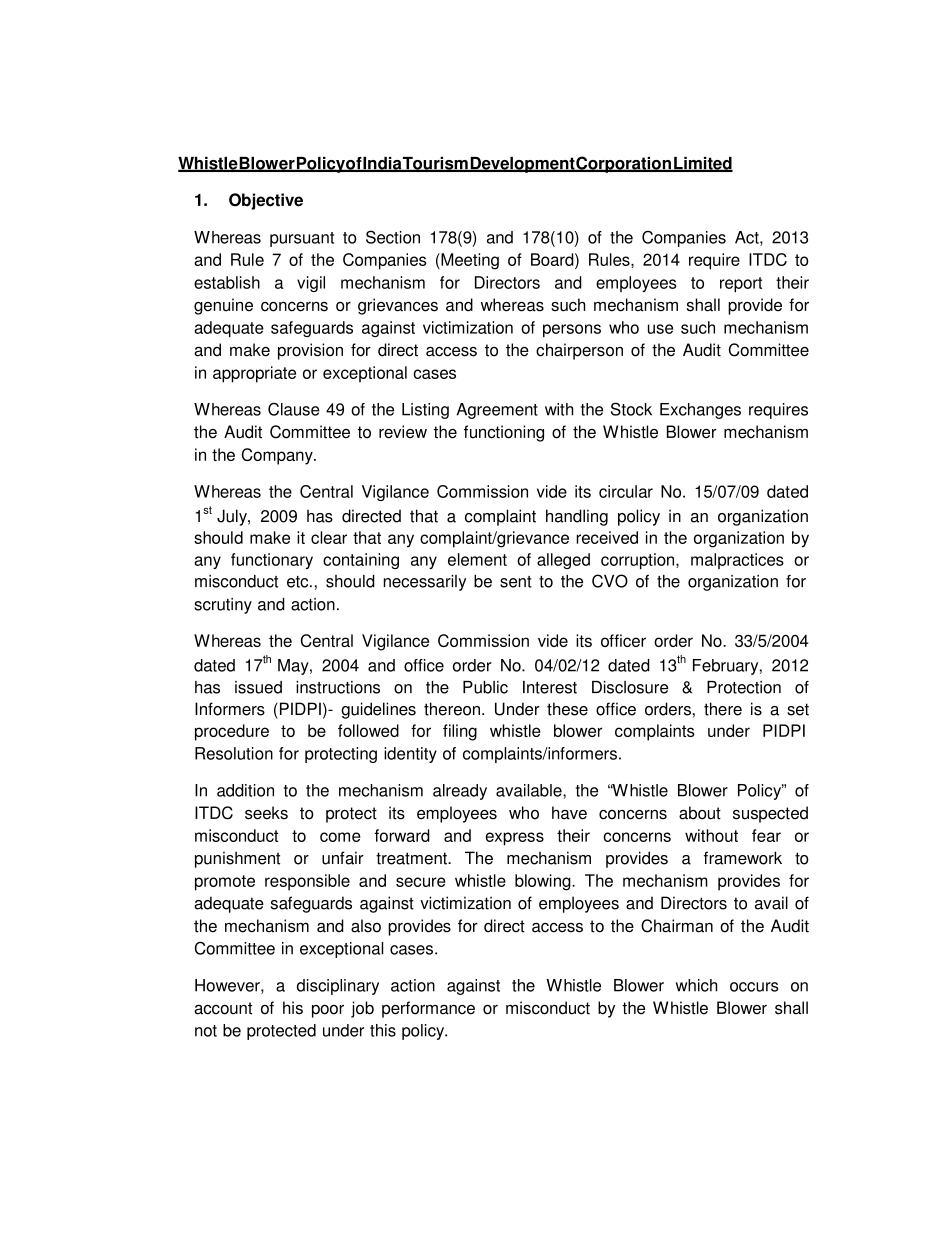  Describe the element at coordinates (522, 165) in the screenshot. I see `Development` at that location.
